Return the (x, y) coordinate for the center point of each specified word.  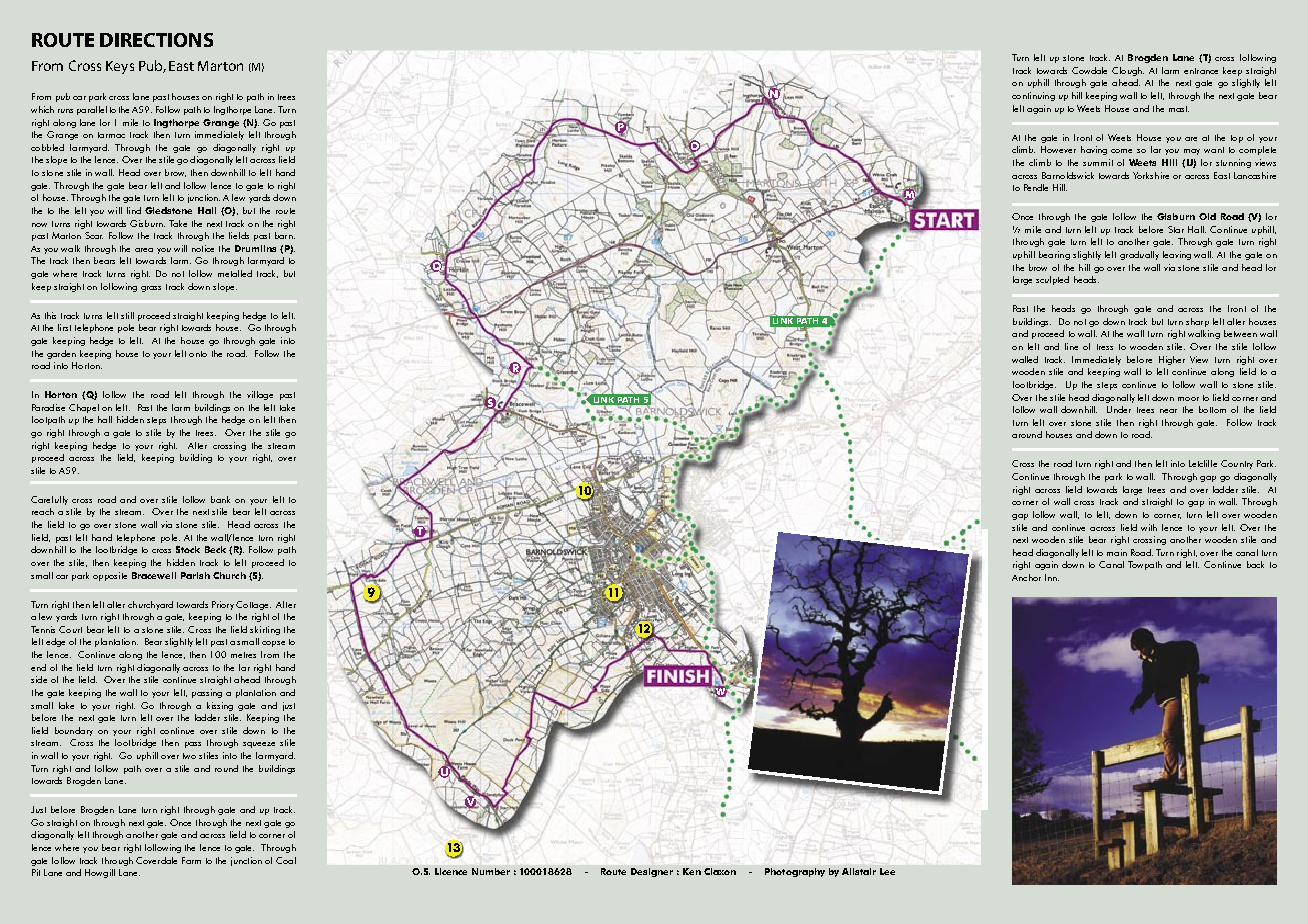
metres (243, 655)
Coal (286, 860)
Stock (188, 549)
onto (198, 354)
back (1255, 564)
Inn (1052, 577)
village (260, 395)
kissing (220, 706)
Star (1176, 229)
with (1149, 527)
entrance (1201, 71)
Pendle (1036, 187)
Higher (1172, 360)
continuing (1033, 96)
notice (203, 248)
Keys (120, 67)
